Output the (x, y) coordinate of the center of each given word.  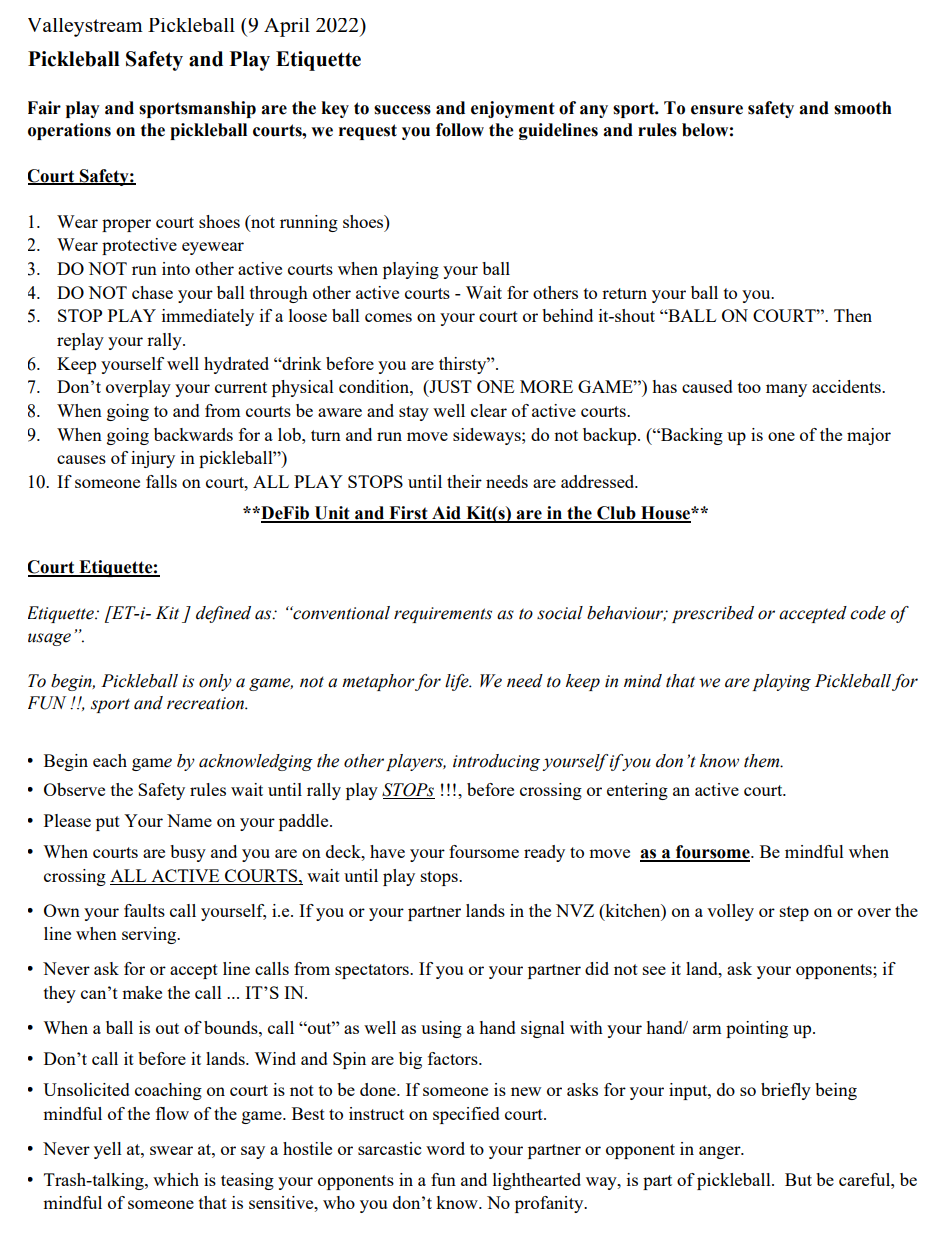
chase (152, 292)
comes (388, 317)
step (794, 913)
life (458, 682)
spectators (373, 971)
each (110, 760)
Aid (446, 514)
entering (637, 791)
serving (150, 935)
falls (161, 481)
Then (853, 315)
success (402, 110)
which (176, 1179)
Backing (691, 436)
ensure (717, 110)
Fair (44, 108)
